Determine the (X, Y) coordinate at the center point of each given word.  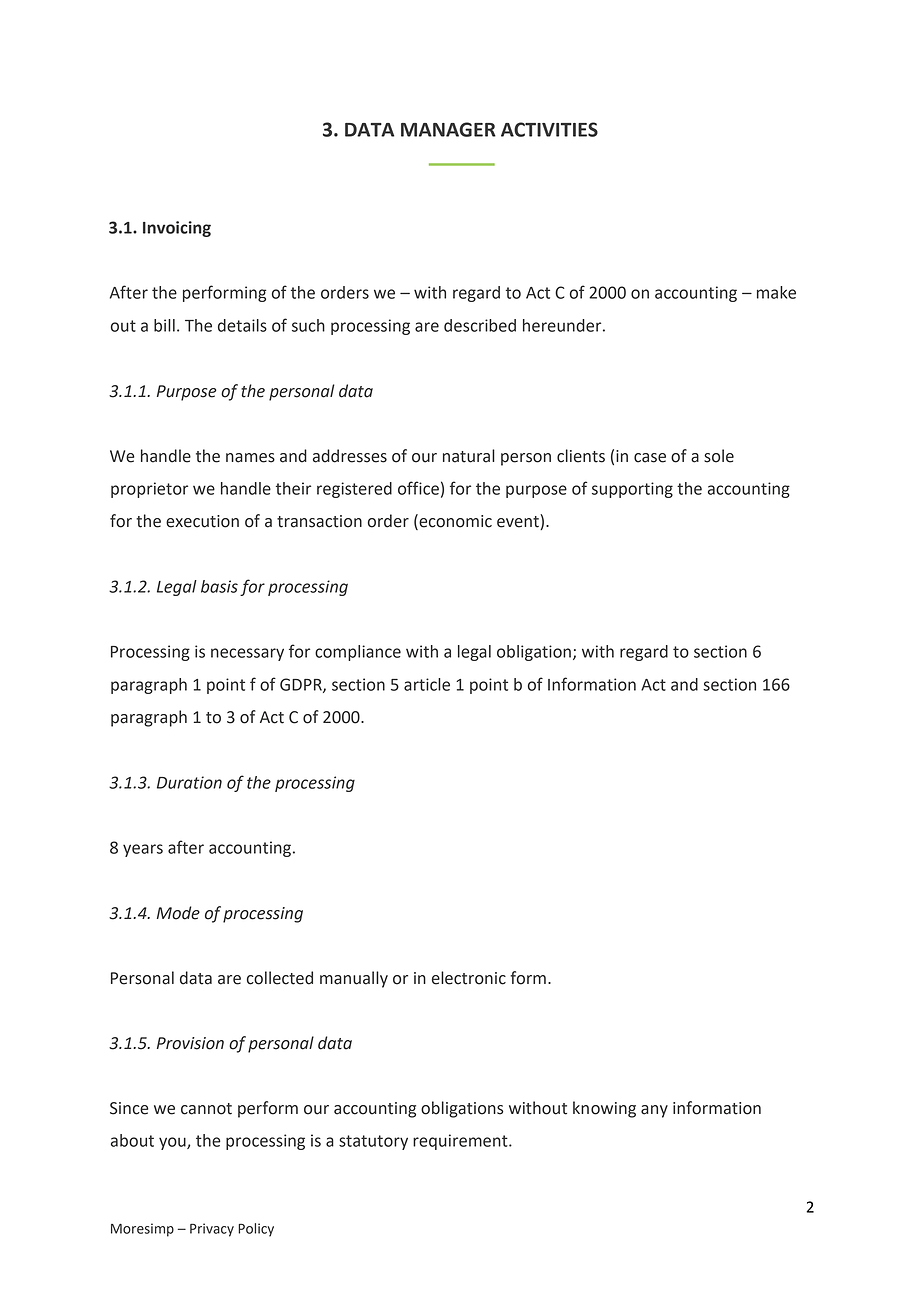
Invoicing (177, 229)
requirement (461, 1142)
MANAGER (448, 129)
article (427, 684)
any (654, 1111)
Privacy (212, 1230)
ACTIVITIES (549, 129)
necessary (247, 654)
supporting (632, 490)
